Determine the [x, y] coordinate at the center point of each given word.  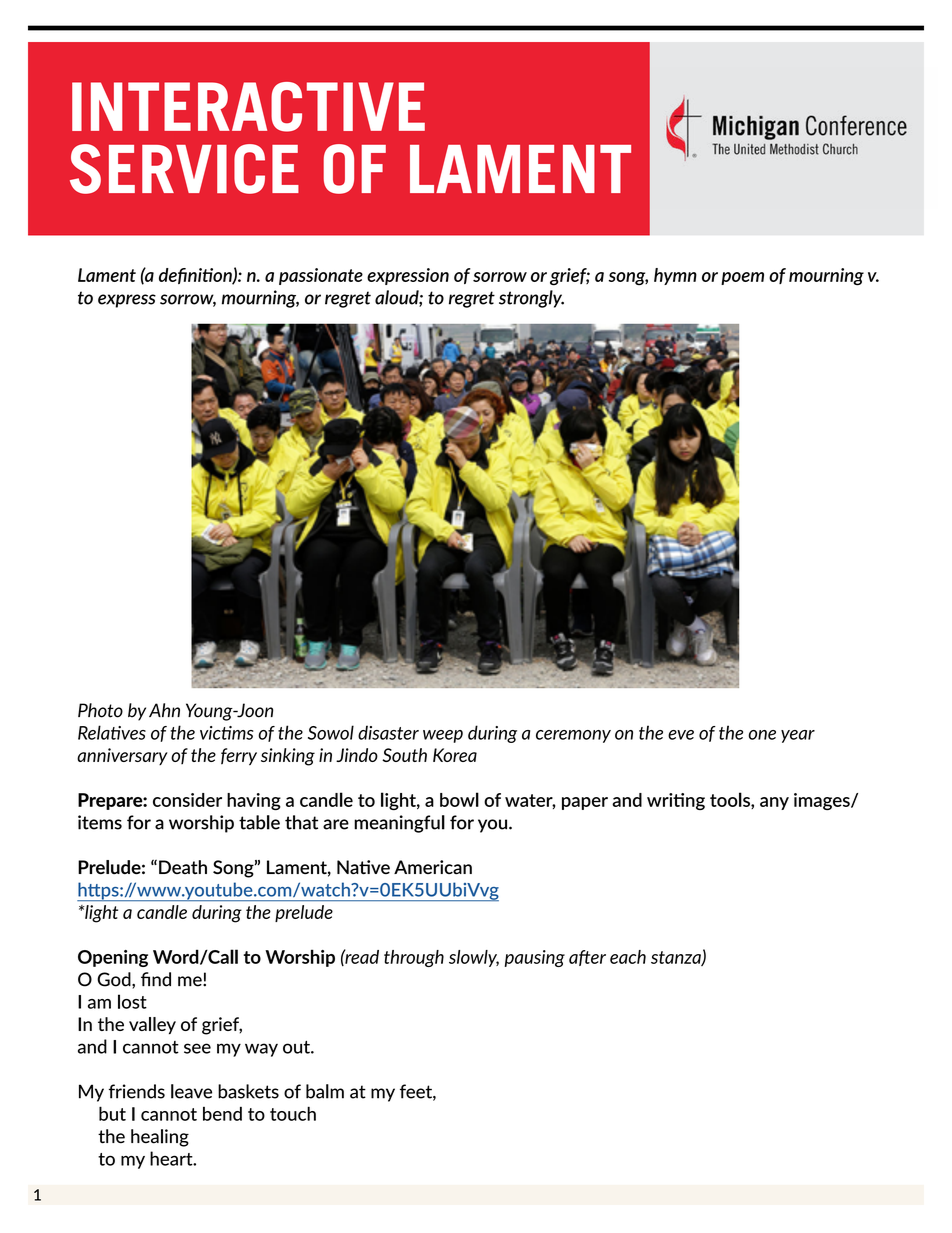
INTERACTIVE [248, 107]
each [628, 957]
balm [325, 1091]
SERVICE [184, 169]
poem [742, 278]
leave [191, 1091]
